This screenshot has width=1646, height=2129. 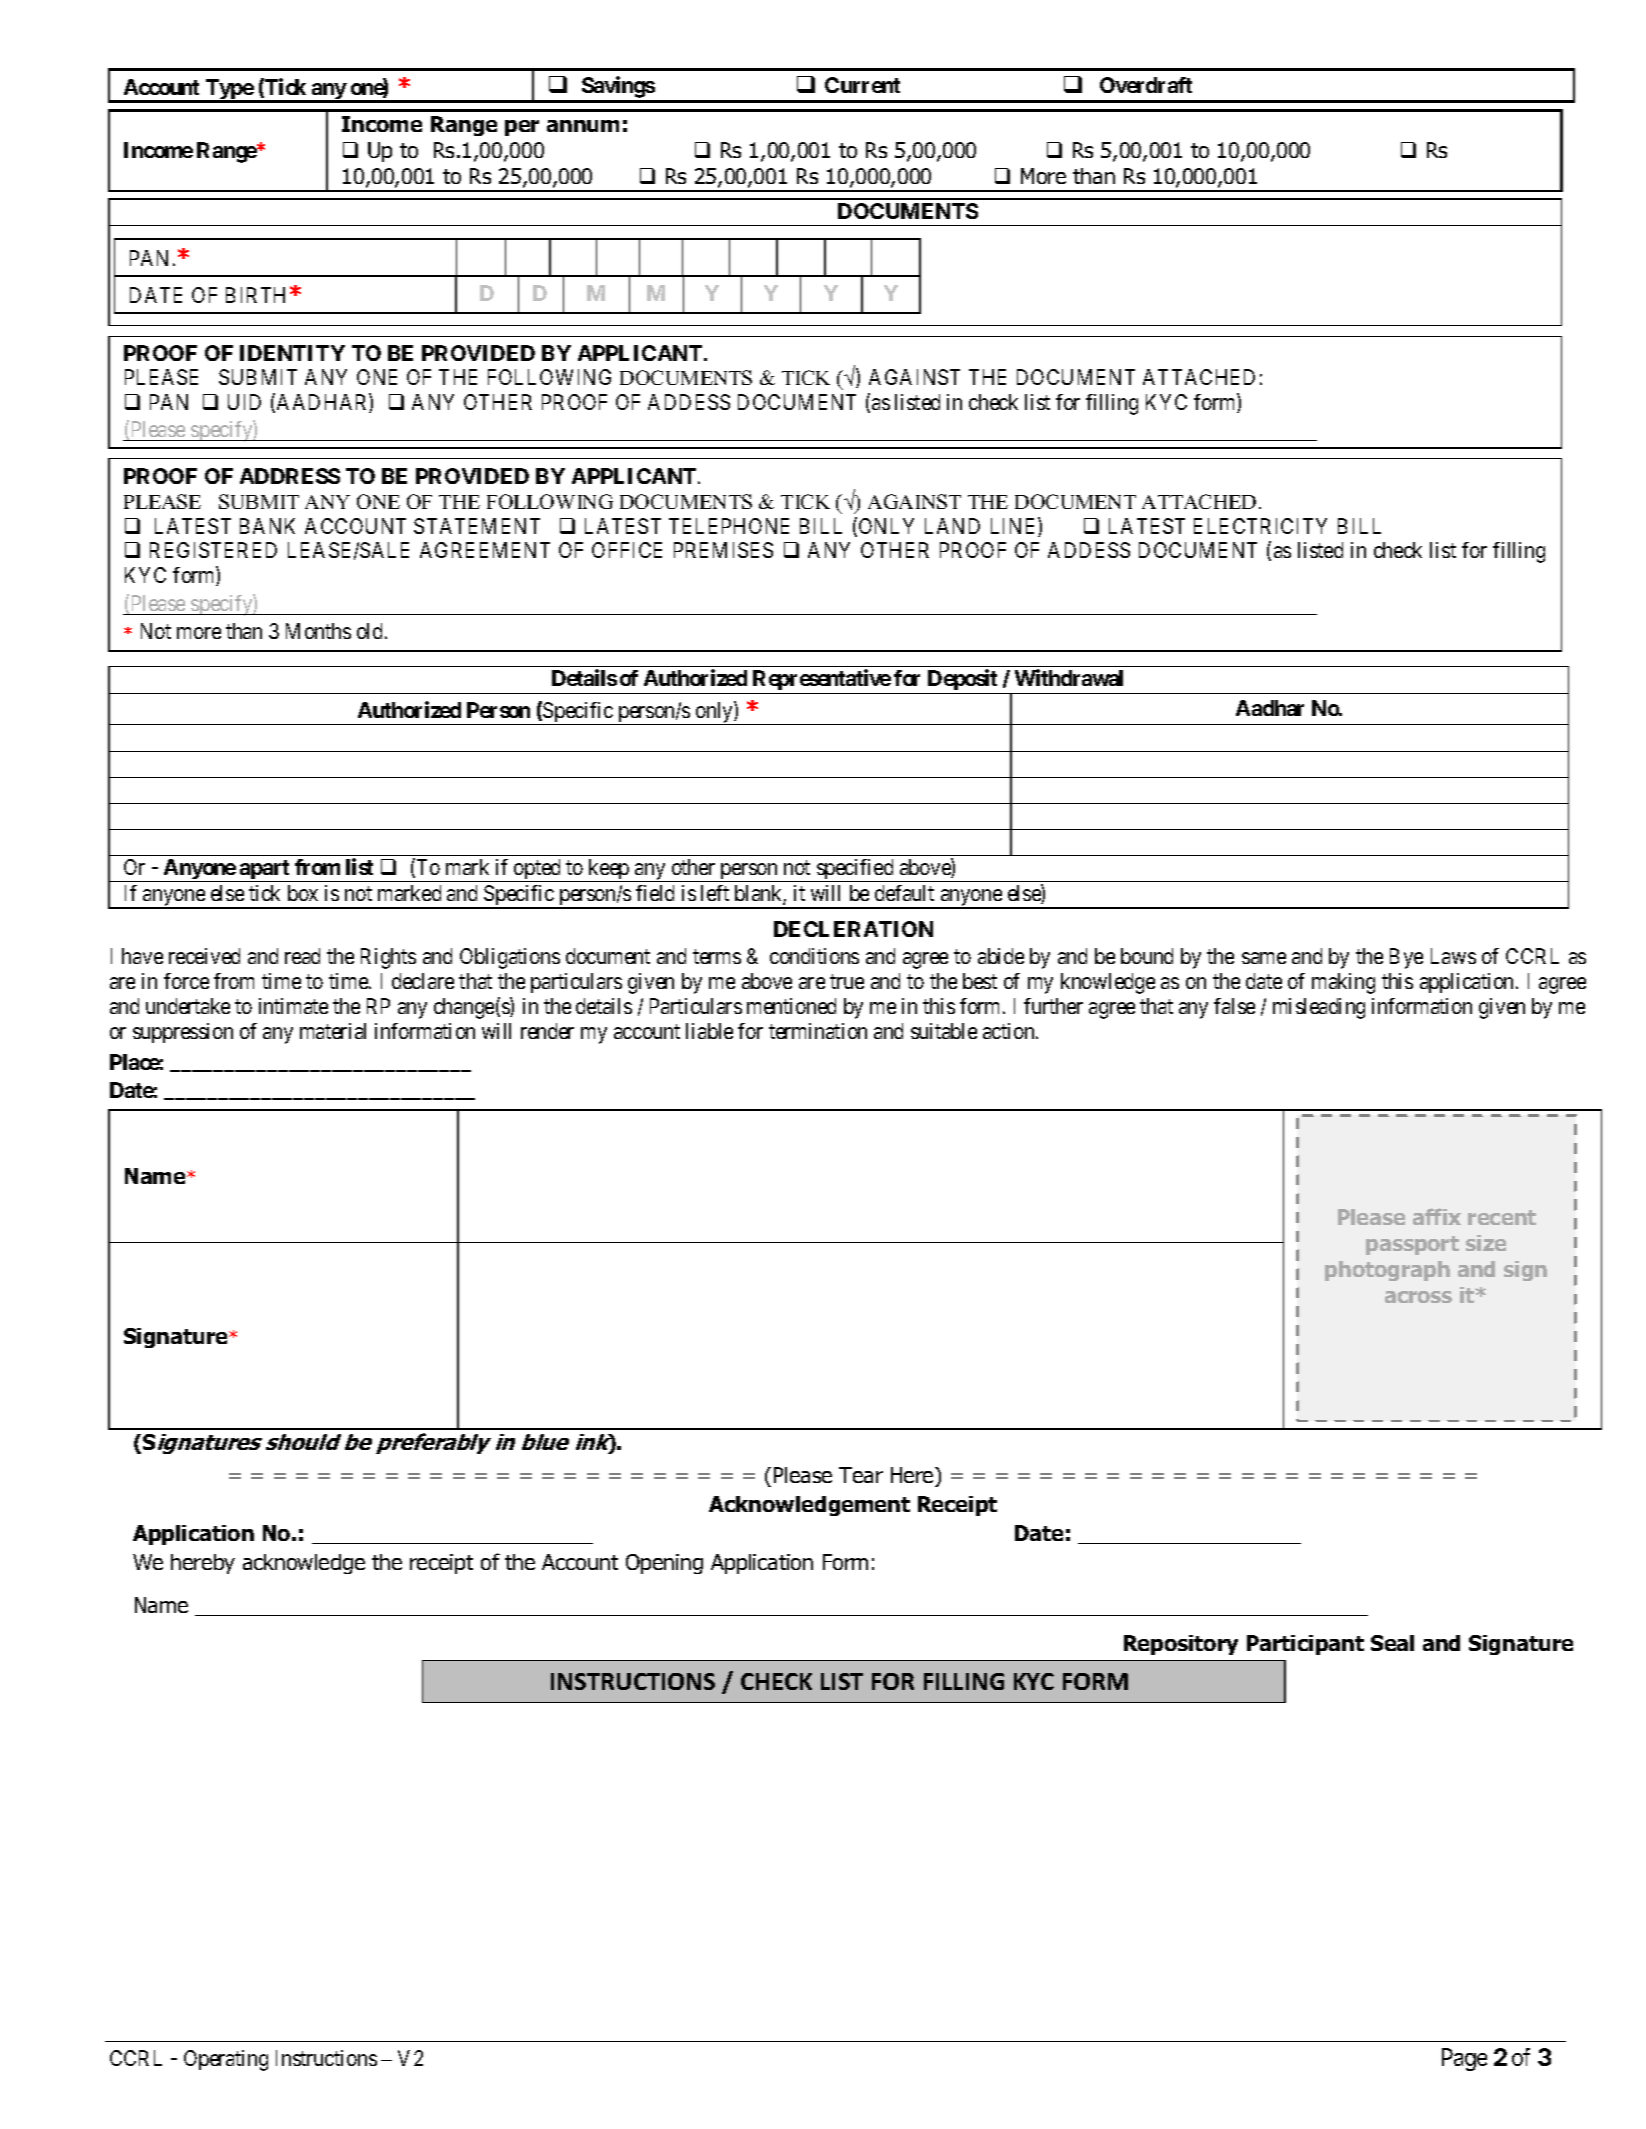 I want to click on Operating, so click(x=226, y=2060).
